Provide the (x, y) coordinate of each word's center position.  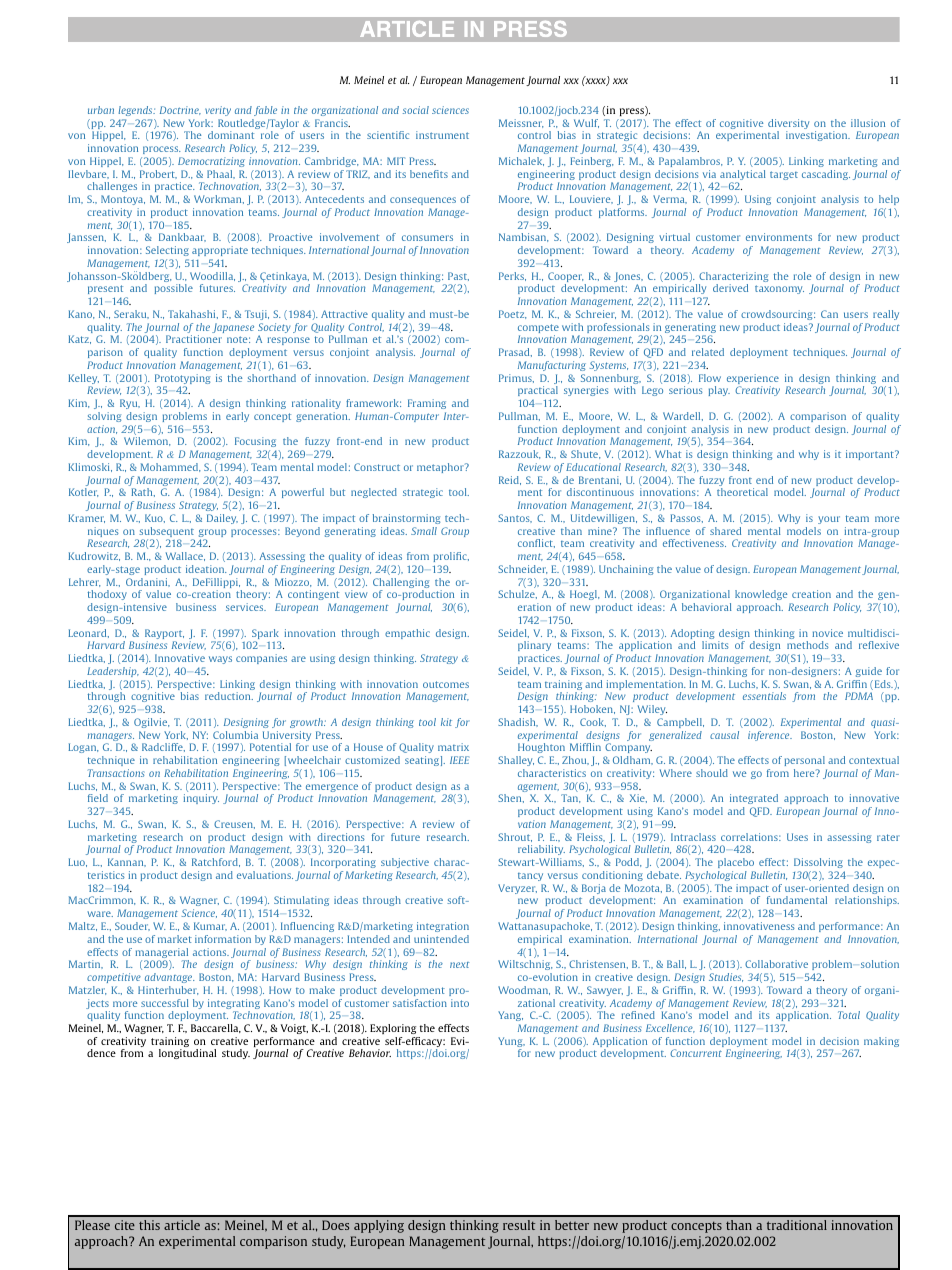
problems (185, 417)
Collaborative (776, 964)
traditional (797, 1225)
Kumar (210, 926)
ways (220, 660)
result (519, 1225)
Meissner (521, 123)
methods (808, 645)
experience (753, 380)
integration (443, 927)
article (182, 1225)
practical (538, 391)
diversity (788, 125)
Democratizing (211, 162)
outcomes (446, 684)
